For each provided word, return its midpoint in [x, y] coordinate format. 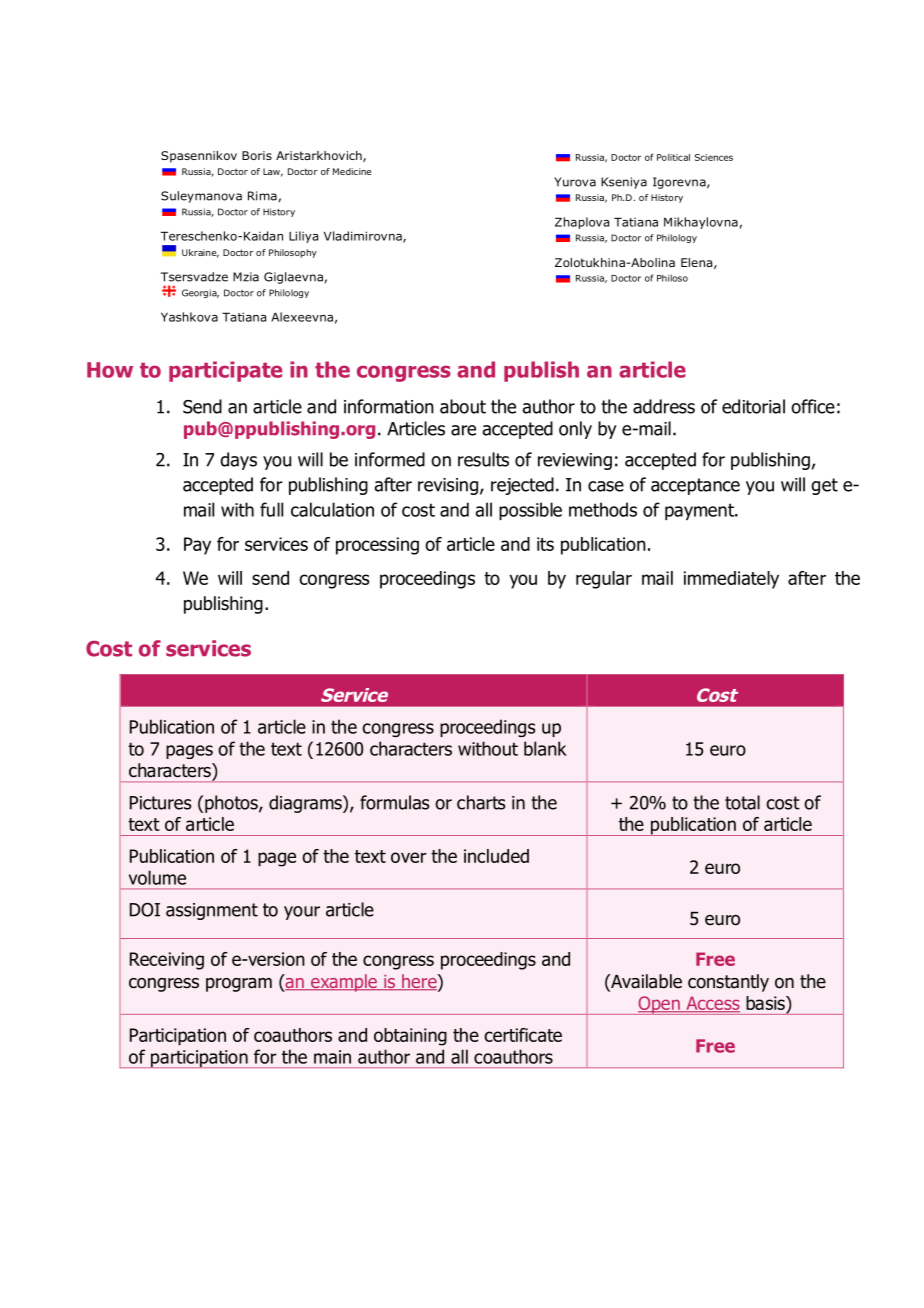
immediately [731, 580]
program [239, 985]
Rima [262, 196]
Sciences [714, 157]
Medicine [352, 171]
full [271, 509]
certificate [523, 1035]
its [545, 544]
